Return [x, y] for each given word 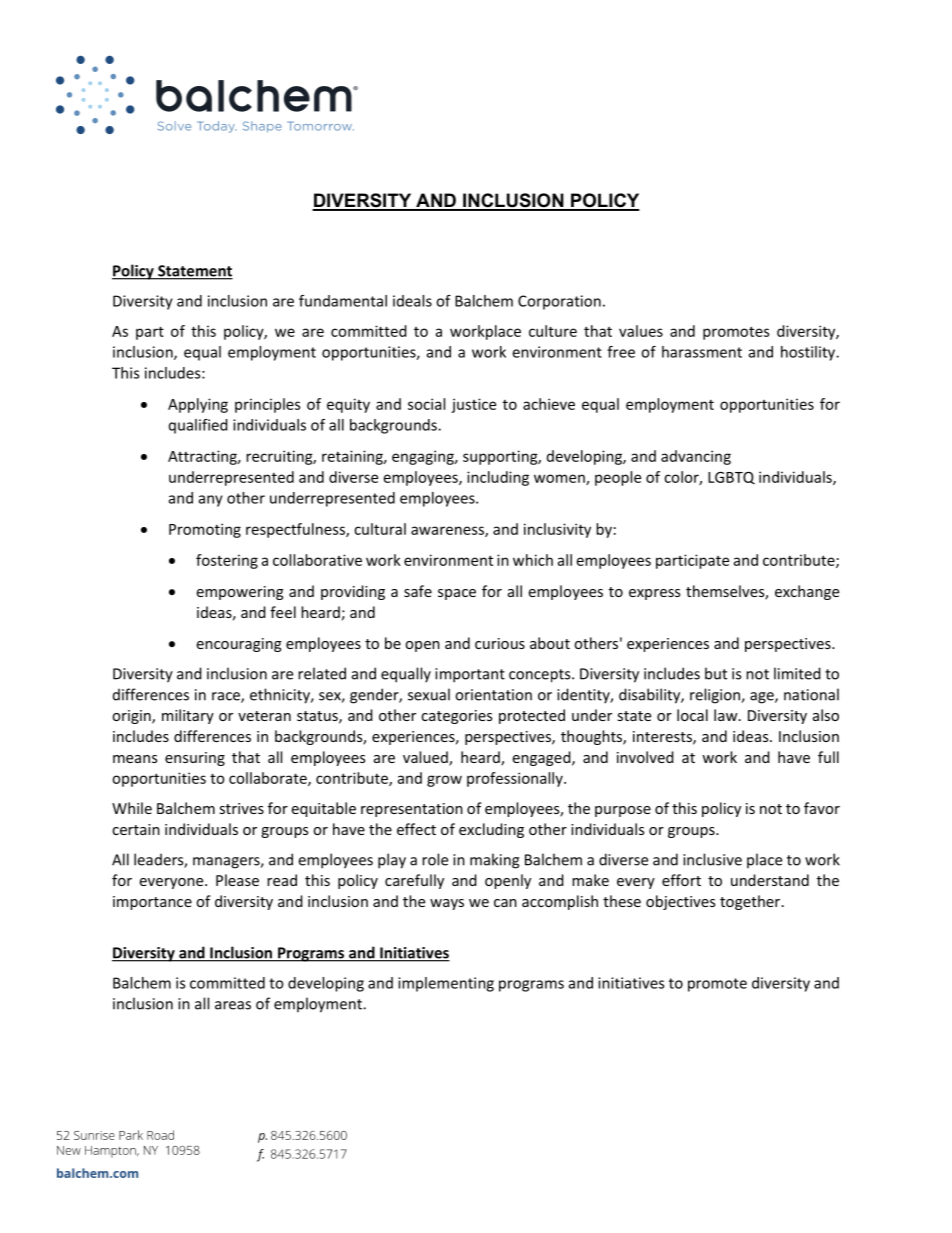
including [498, 478]
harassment [702, 352]
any [211, 501]
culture [553, 331]
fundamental [343, 301]
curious [500, 643]
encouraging [239, 645]
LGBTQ [731, 478]
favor [822, 808]
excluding [491, 830]
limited [797, 673]
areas [233, 1005]
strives [242, 808]
